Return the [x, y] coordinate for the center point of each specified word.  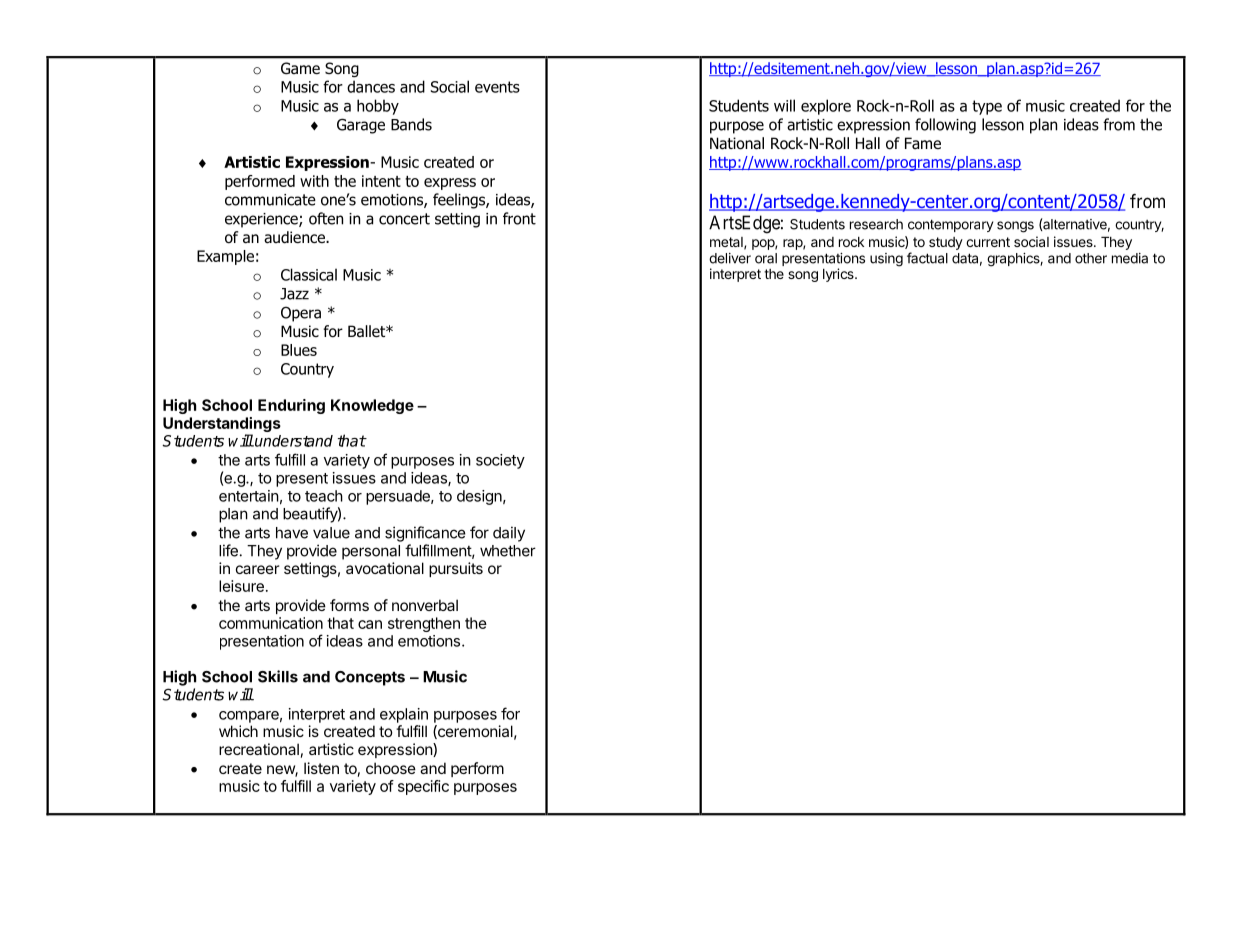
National [737, 143]
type [987, 107]
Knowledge [372, 406]
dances [371, 86]
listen [321, 768]
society [500, 461]
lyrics [839, 275]
